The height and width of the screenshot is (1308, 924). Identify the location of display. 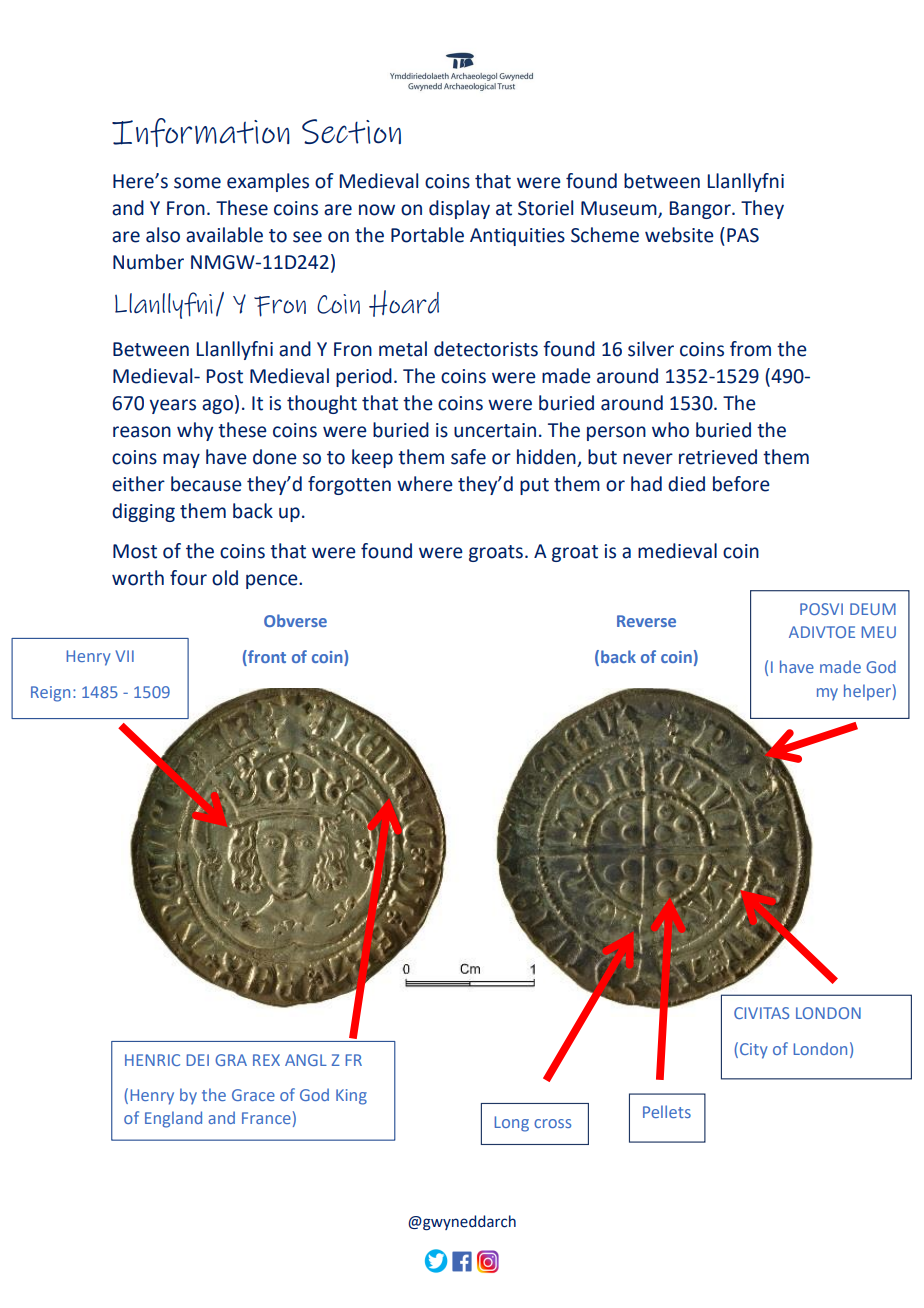
(459, 209).
